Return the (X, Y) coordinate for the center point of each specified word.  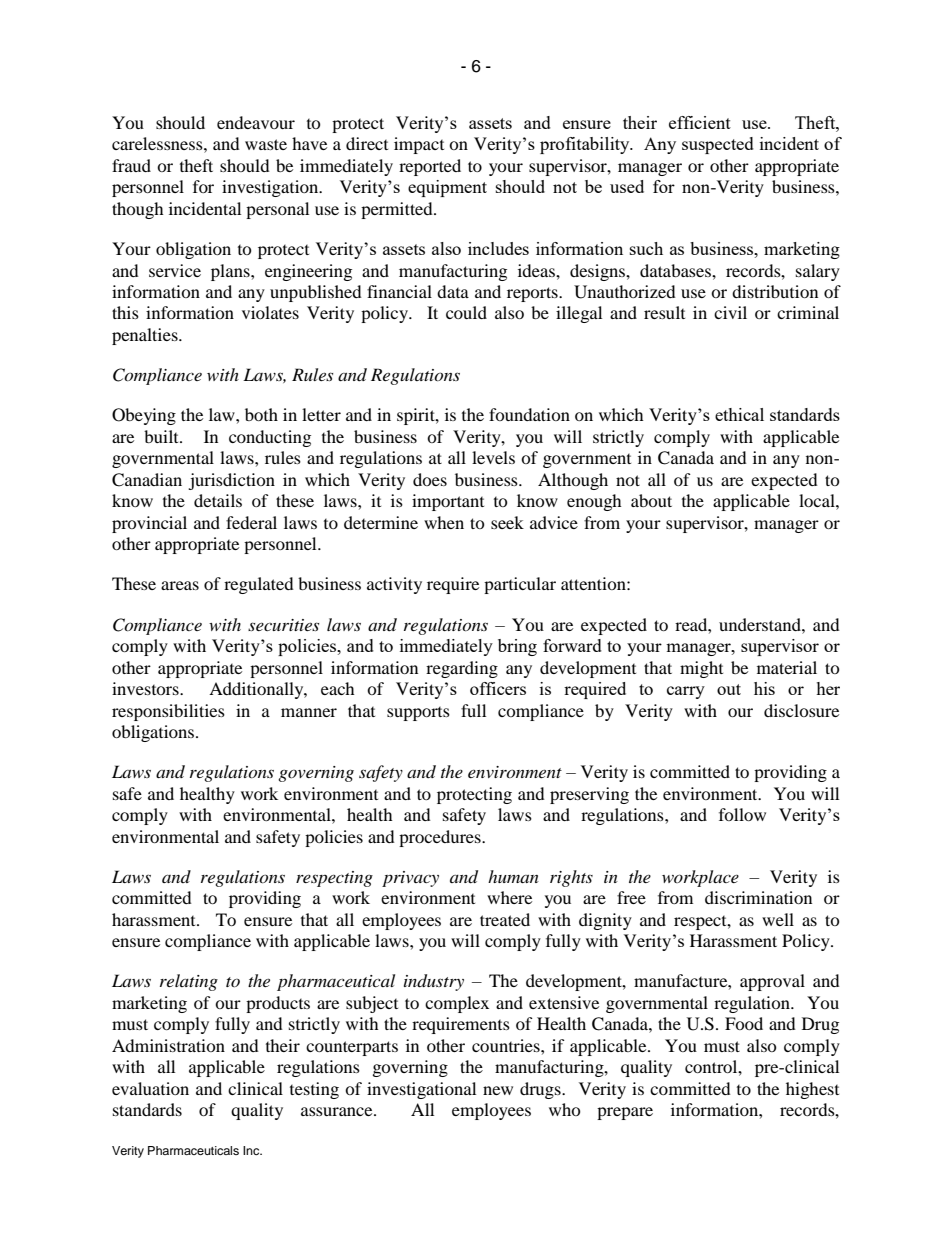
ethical (739, 414)
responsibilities (168, 712)
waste (266, 144)
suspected (718, 145)
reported (430, 167)
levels (493, 457)
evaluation (150, 1088)
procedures (441, 838)
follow (742, 814)
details (218, 500)
